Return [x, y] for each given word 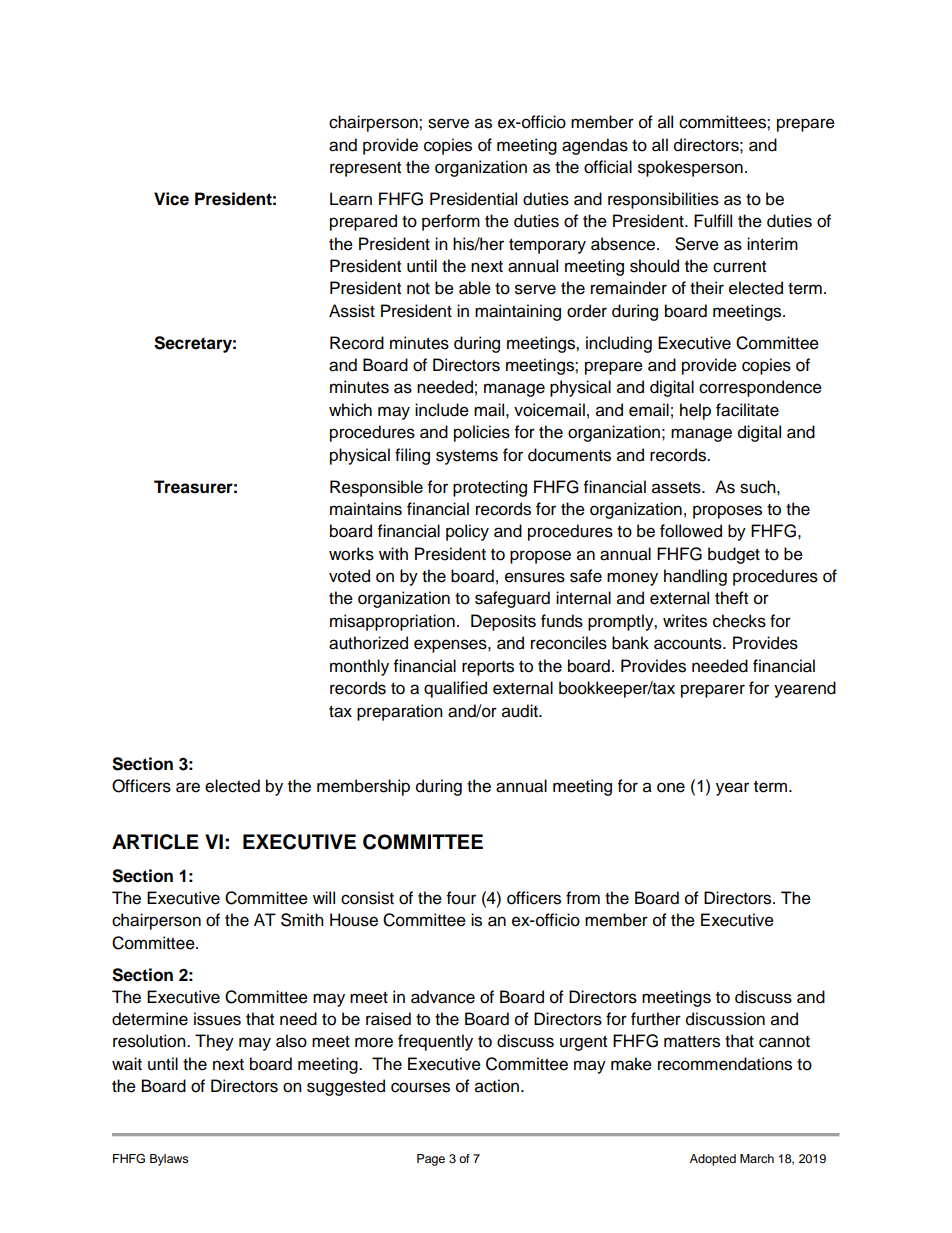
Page [431, 1160]
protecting [490, 488]
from [583, 898]
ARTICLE [155, 842]
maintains [366, 509]
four [461, 898]
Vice [171, 199]
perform [451, 222]
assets [677, 488]
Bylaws [169, 1160]
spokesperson [690, 168]
